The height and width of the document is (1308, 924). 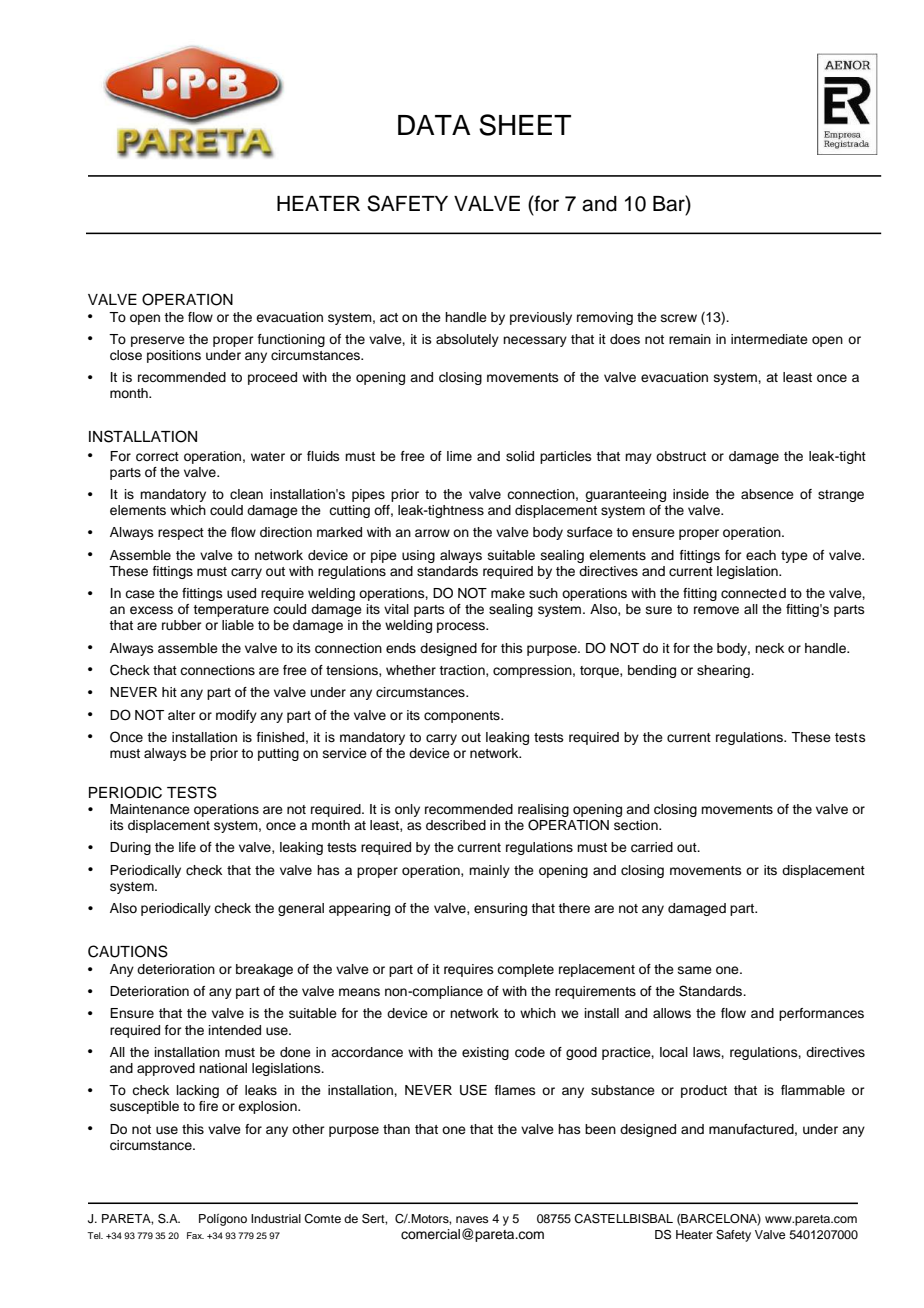 What do you see at coordinates (679, 318) in the document?
I see `screw` at bounding box center [679, 318].
